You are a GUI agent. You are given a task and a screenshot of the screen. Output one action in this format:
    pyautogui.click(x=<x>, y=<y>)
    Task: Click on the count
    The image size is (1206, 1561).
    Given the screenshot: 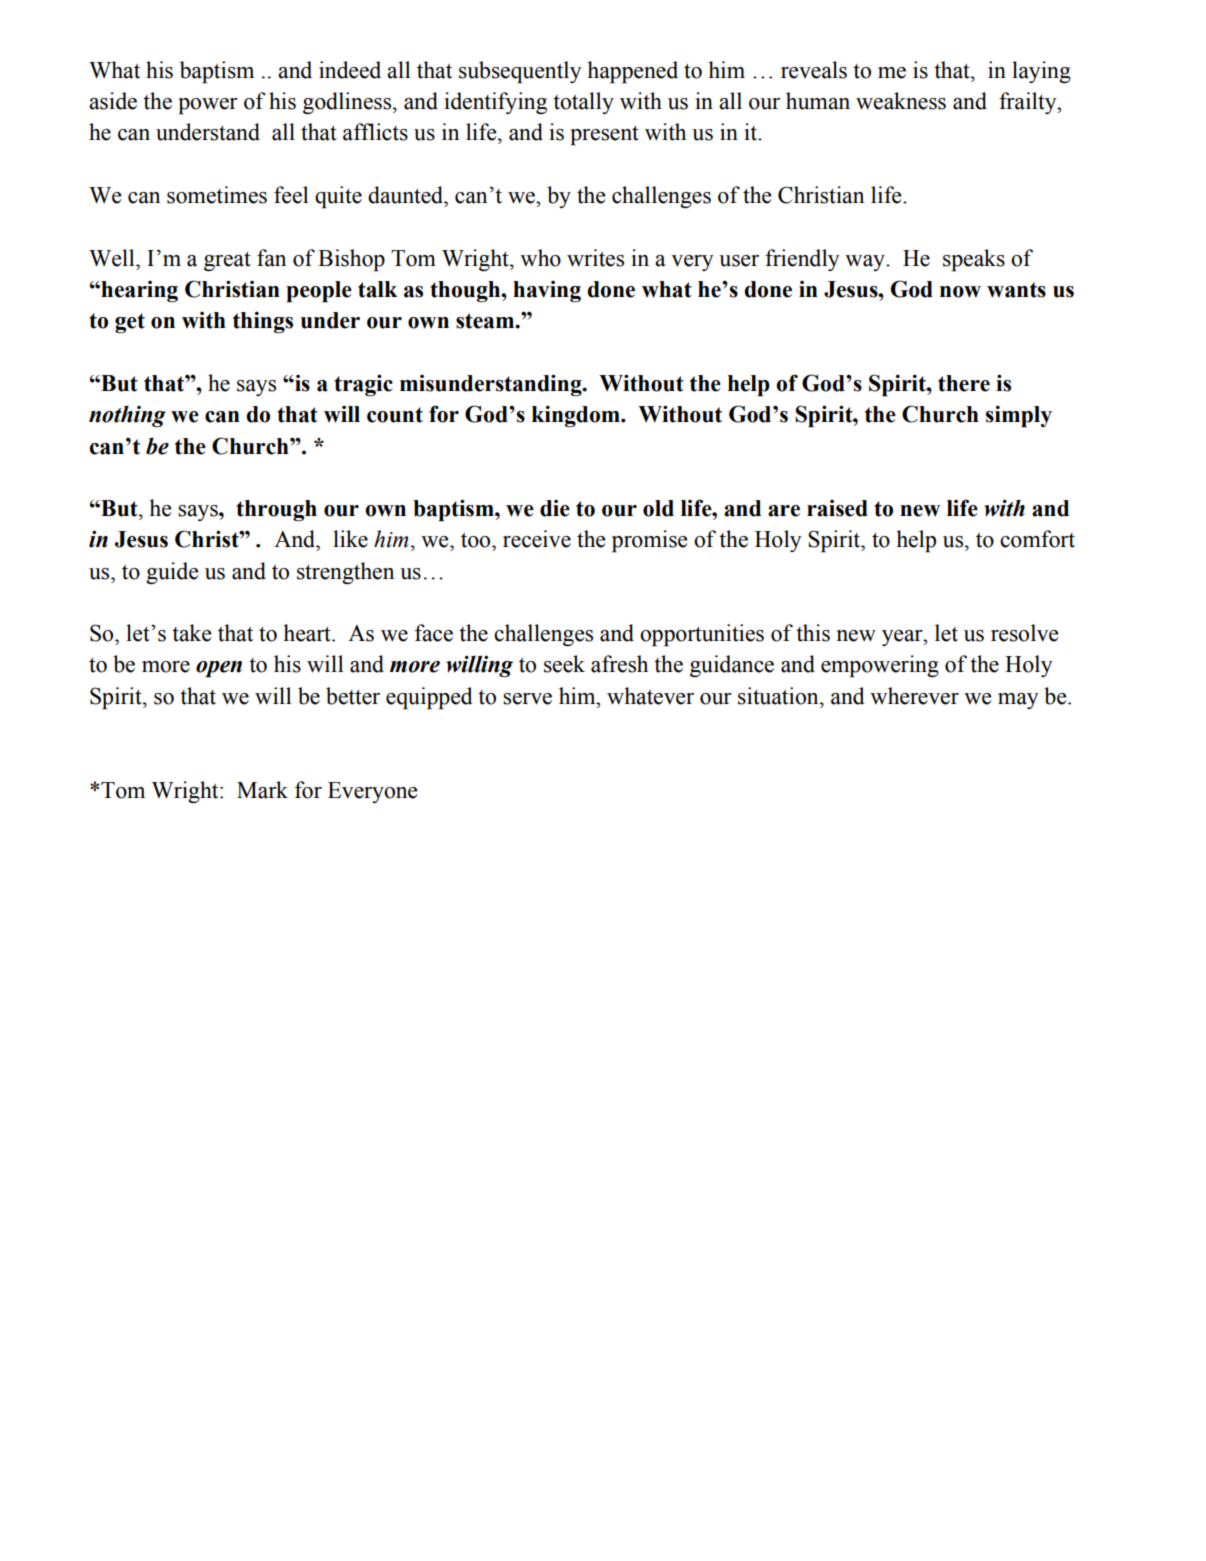 What is the action you would take?
    pyautogui.click(x=395, y=415)
